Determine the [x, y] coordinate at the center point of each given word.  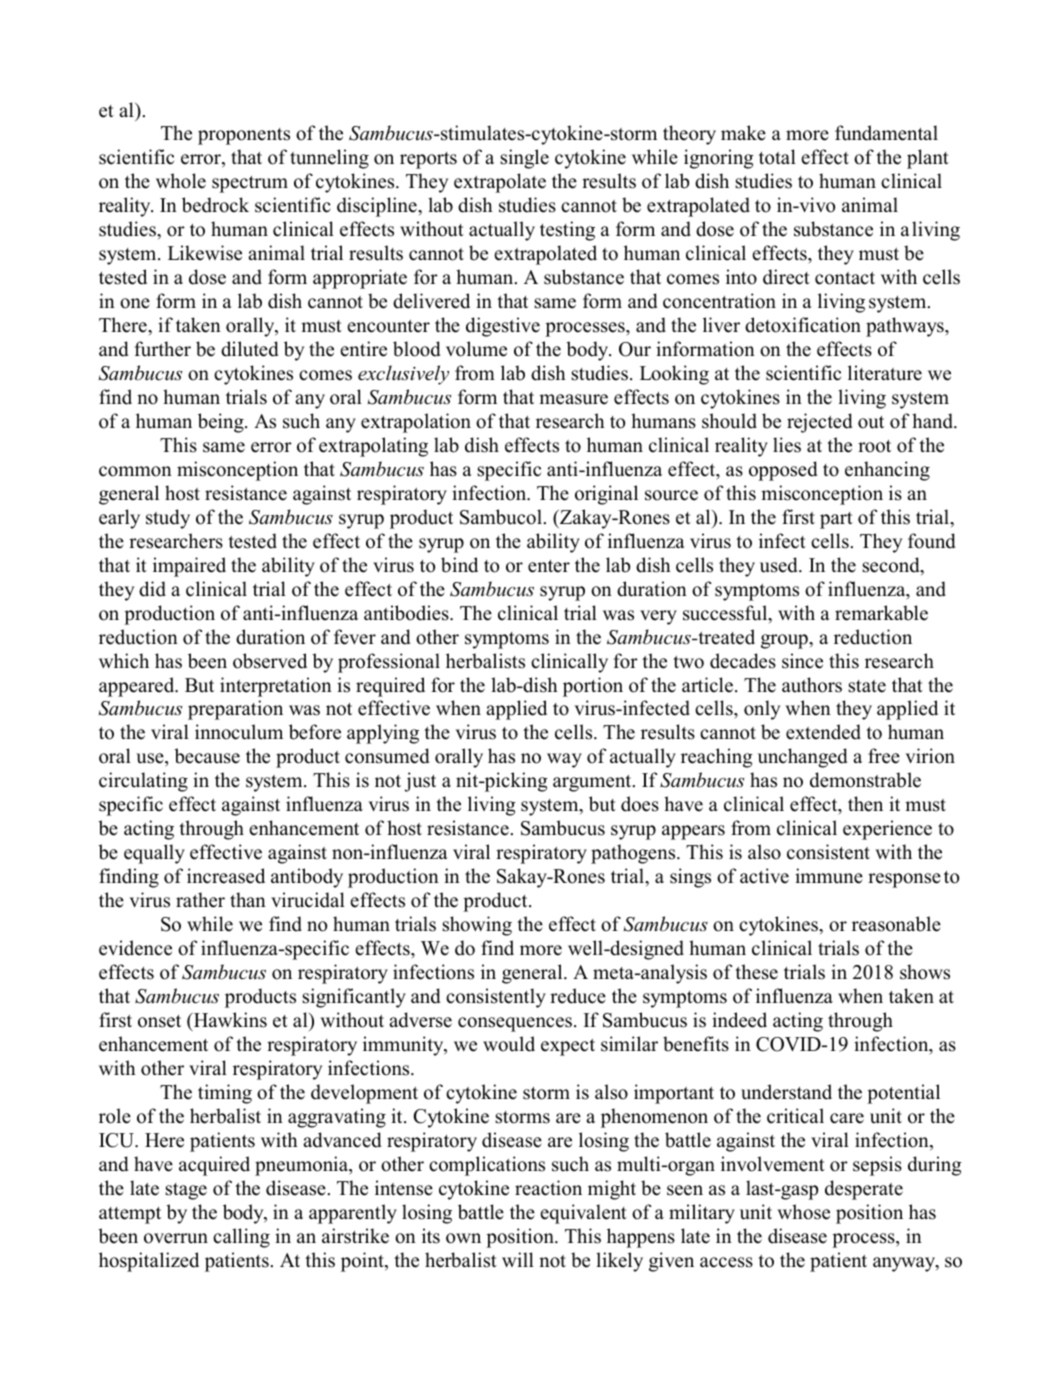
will [518, 1259]
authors [812, 685]
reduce [578, 996]
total [777, 157]
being [222, 423]
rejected [819, 423]
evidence [135, 948]
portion [593, 687]
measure [573, 399]
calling [241, 1238]
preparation [235, 710]
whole [181, 181]
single [524, 159]
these [756, 972]
